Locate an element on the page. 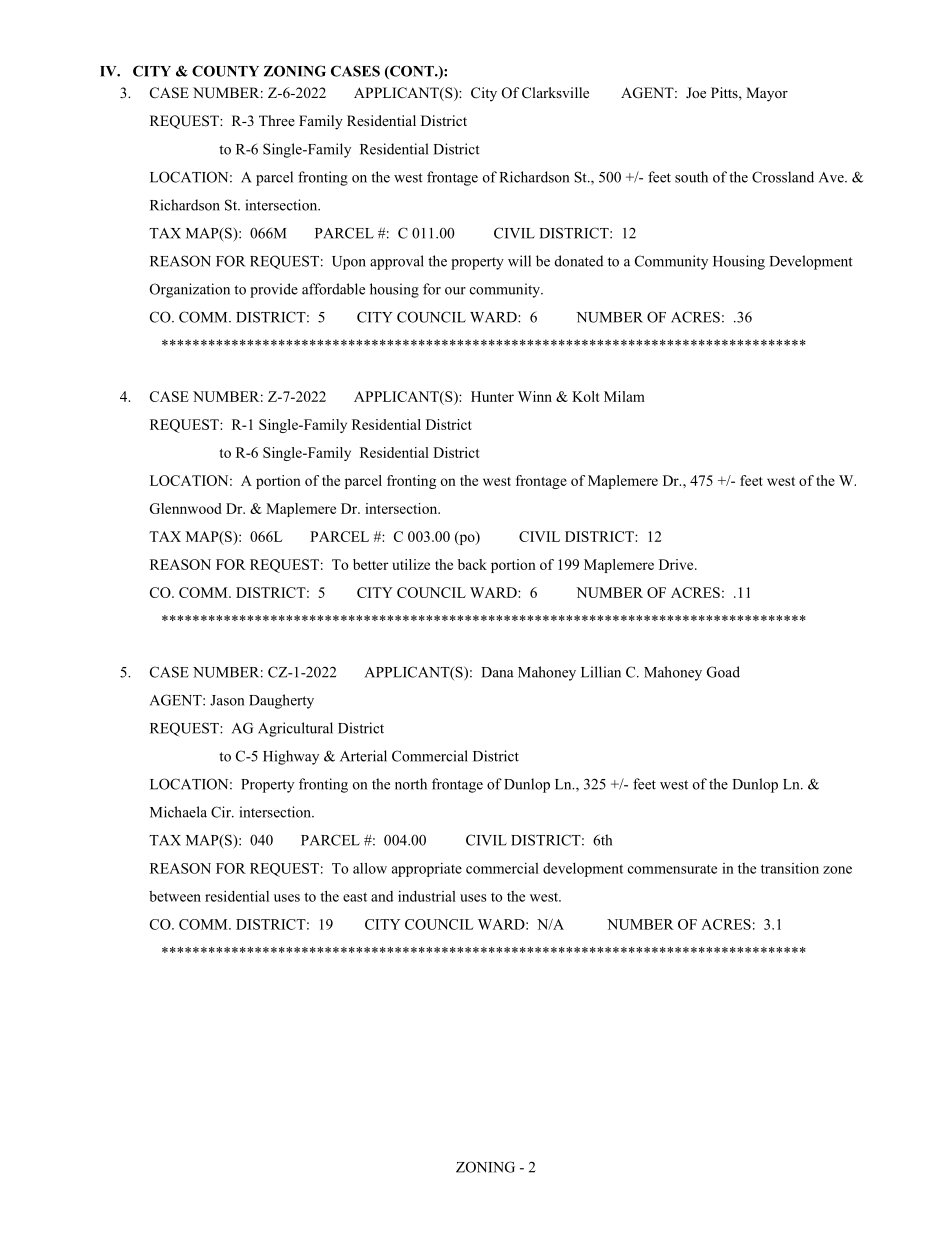 This document has height=1233, width=952. between is located at coordinates (175, 896).
